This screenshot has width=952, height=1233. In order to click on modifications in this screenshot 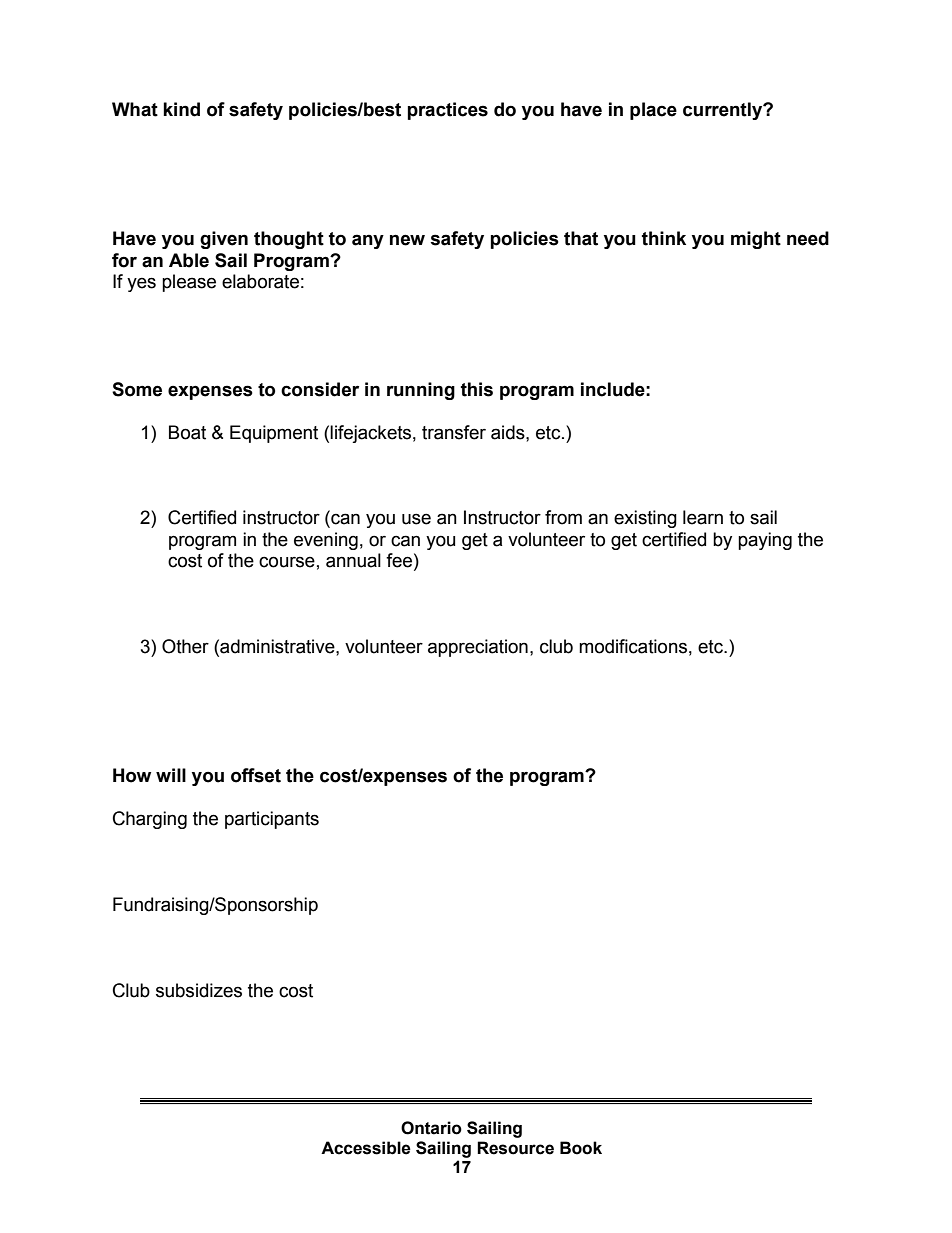, I will do `click(633, 646)`.
